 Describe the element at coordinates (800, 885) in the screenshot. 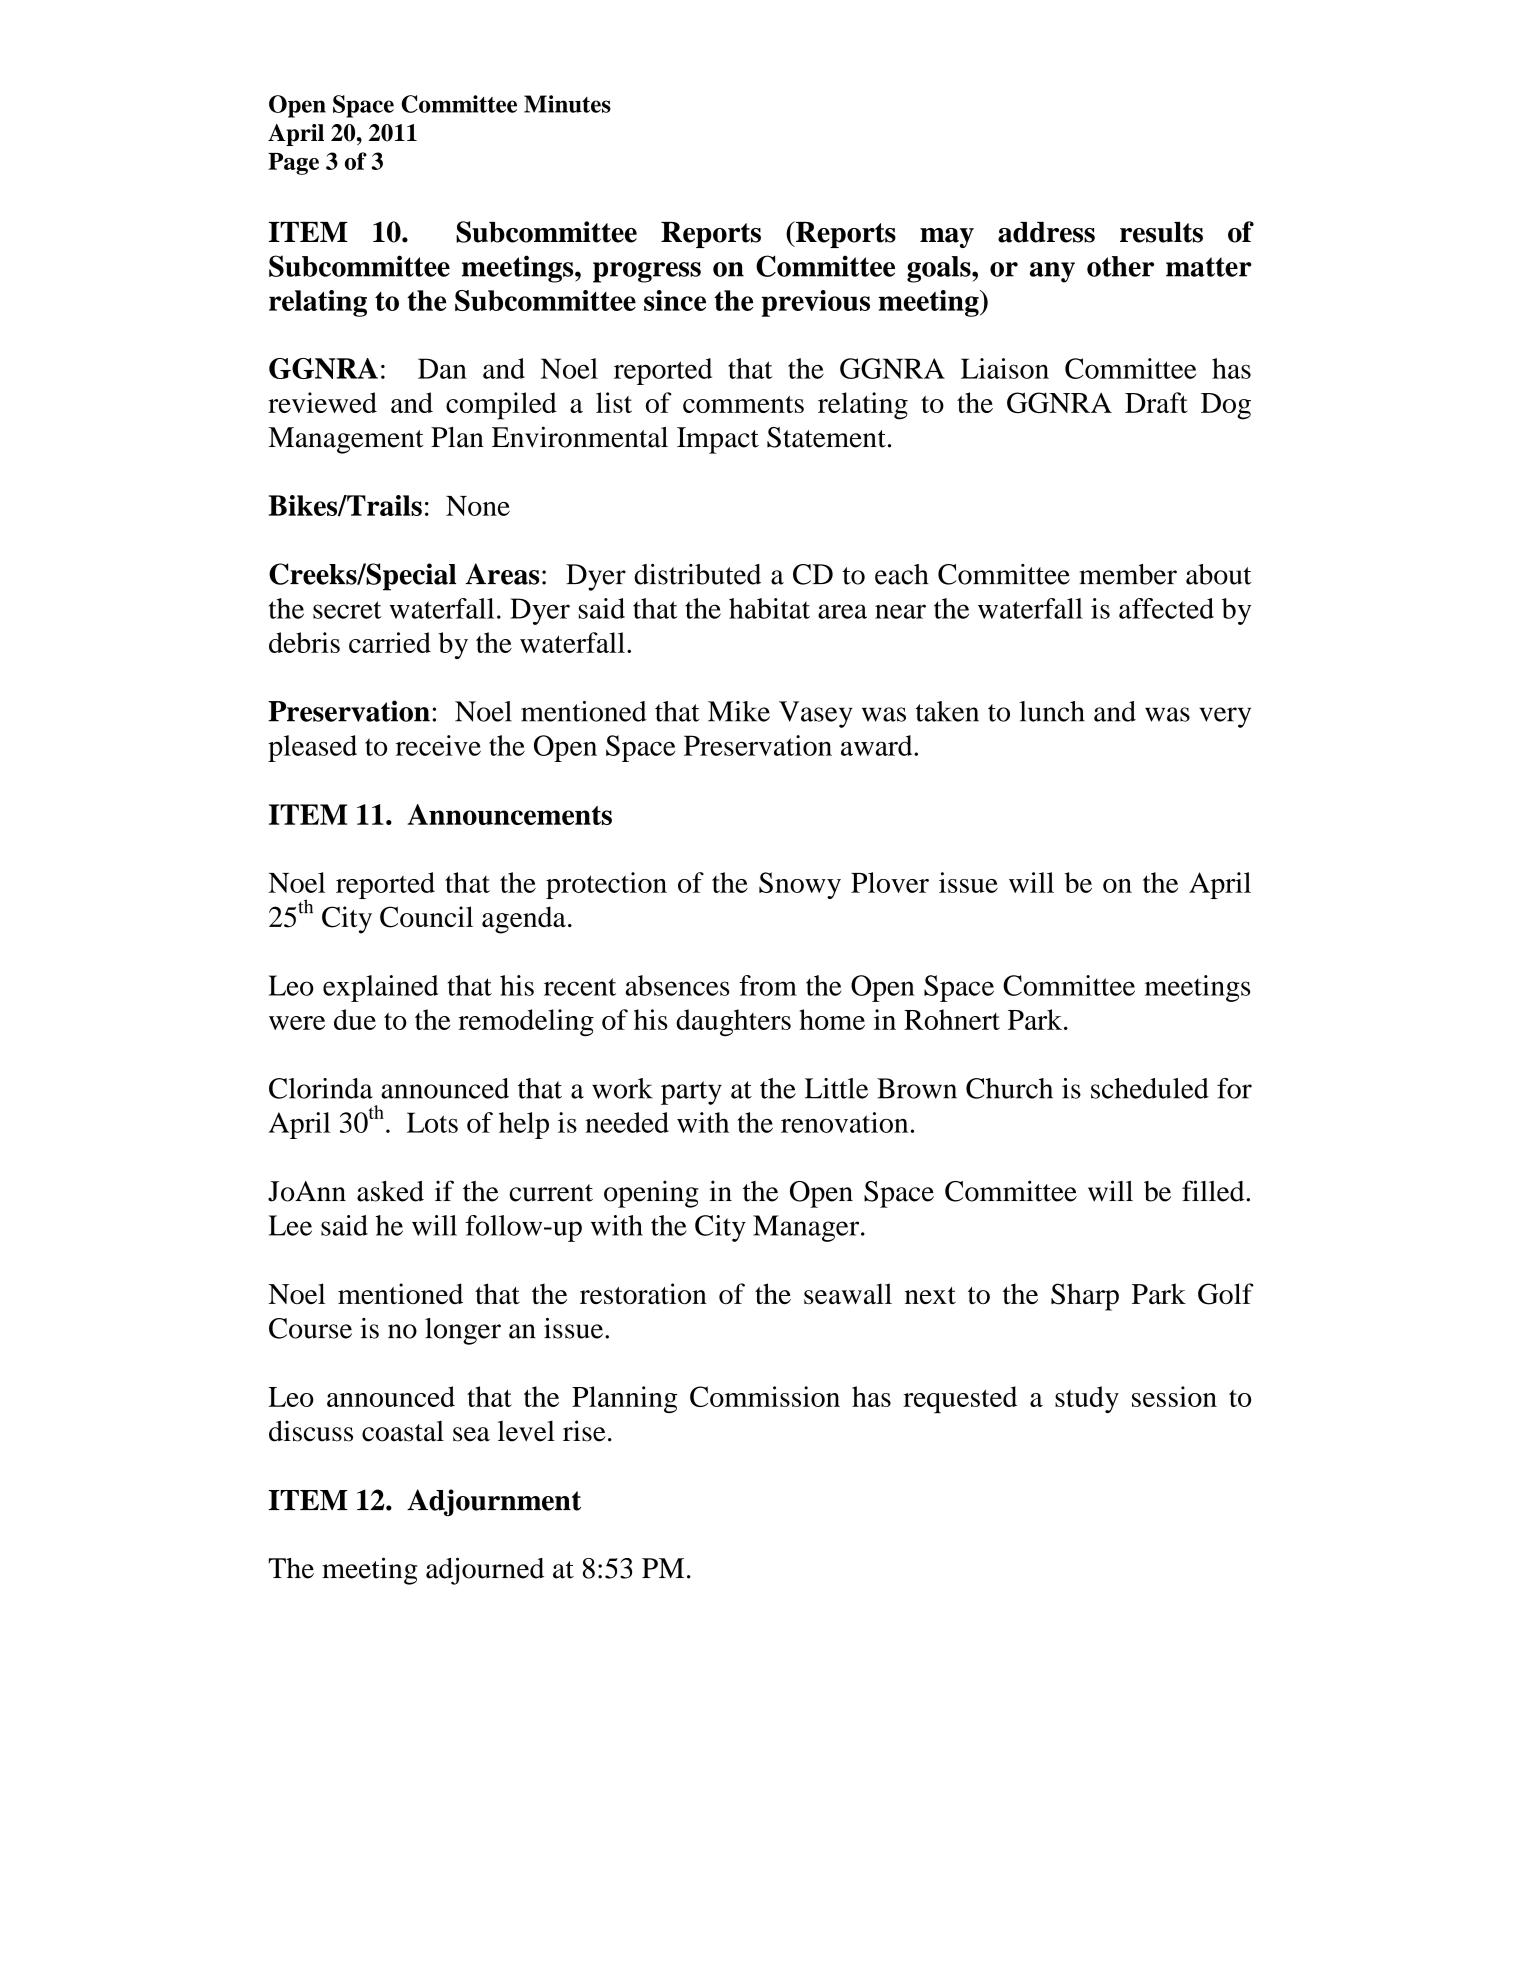

I see `Snowy` at that location.
